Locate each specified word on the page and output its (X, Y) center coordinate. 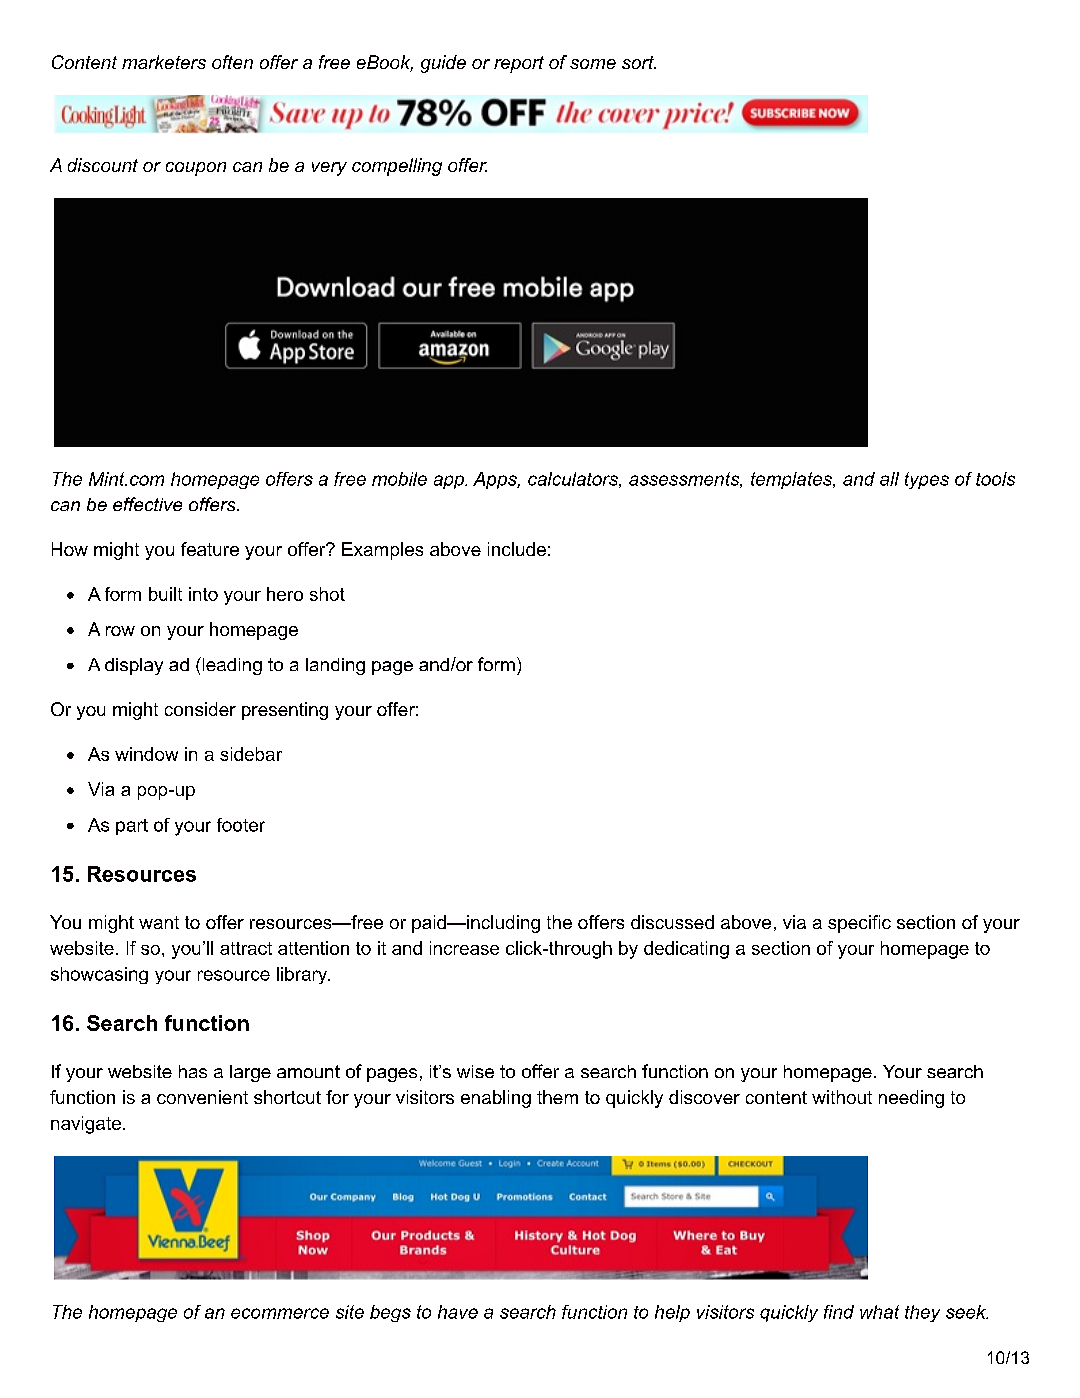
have (458, 1312)
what (879, 1312)
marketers (164, 62)
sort (639, 62)
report (519, 64)
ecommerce (280, 1313)
